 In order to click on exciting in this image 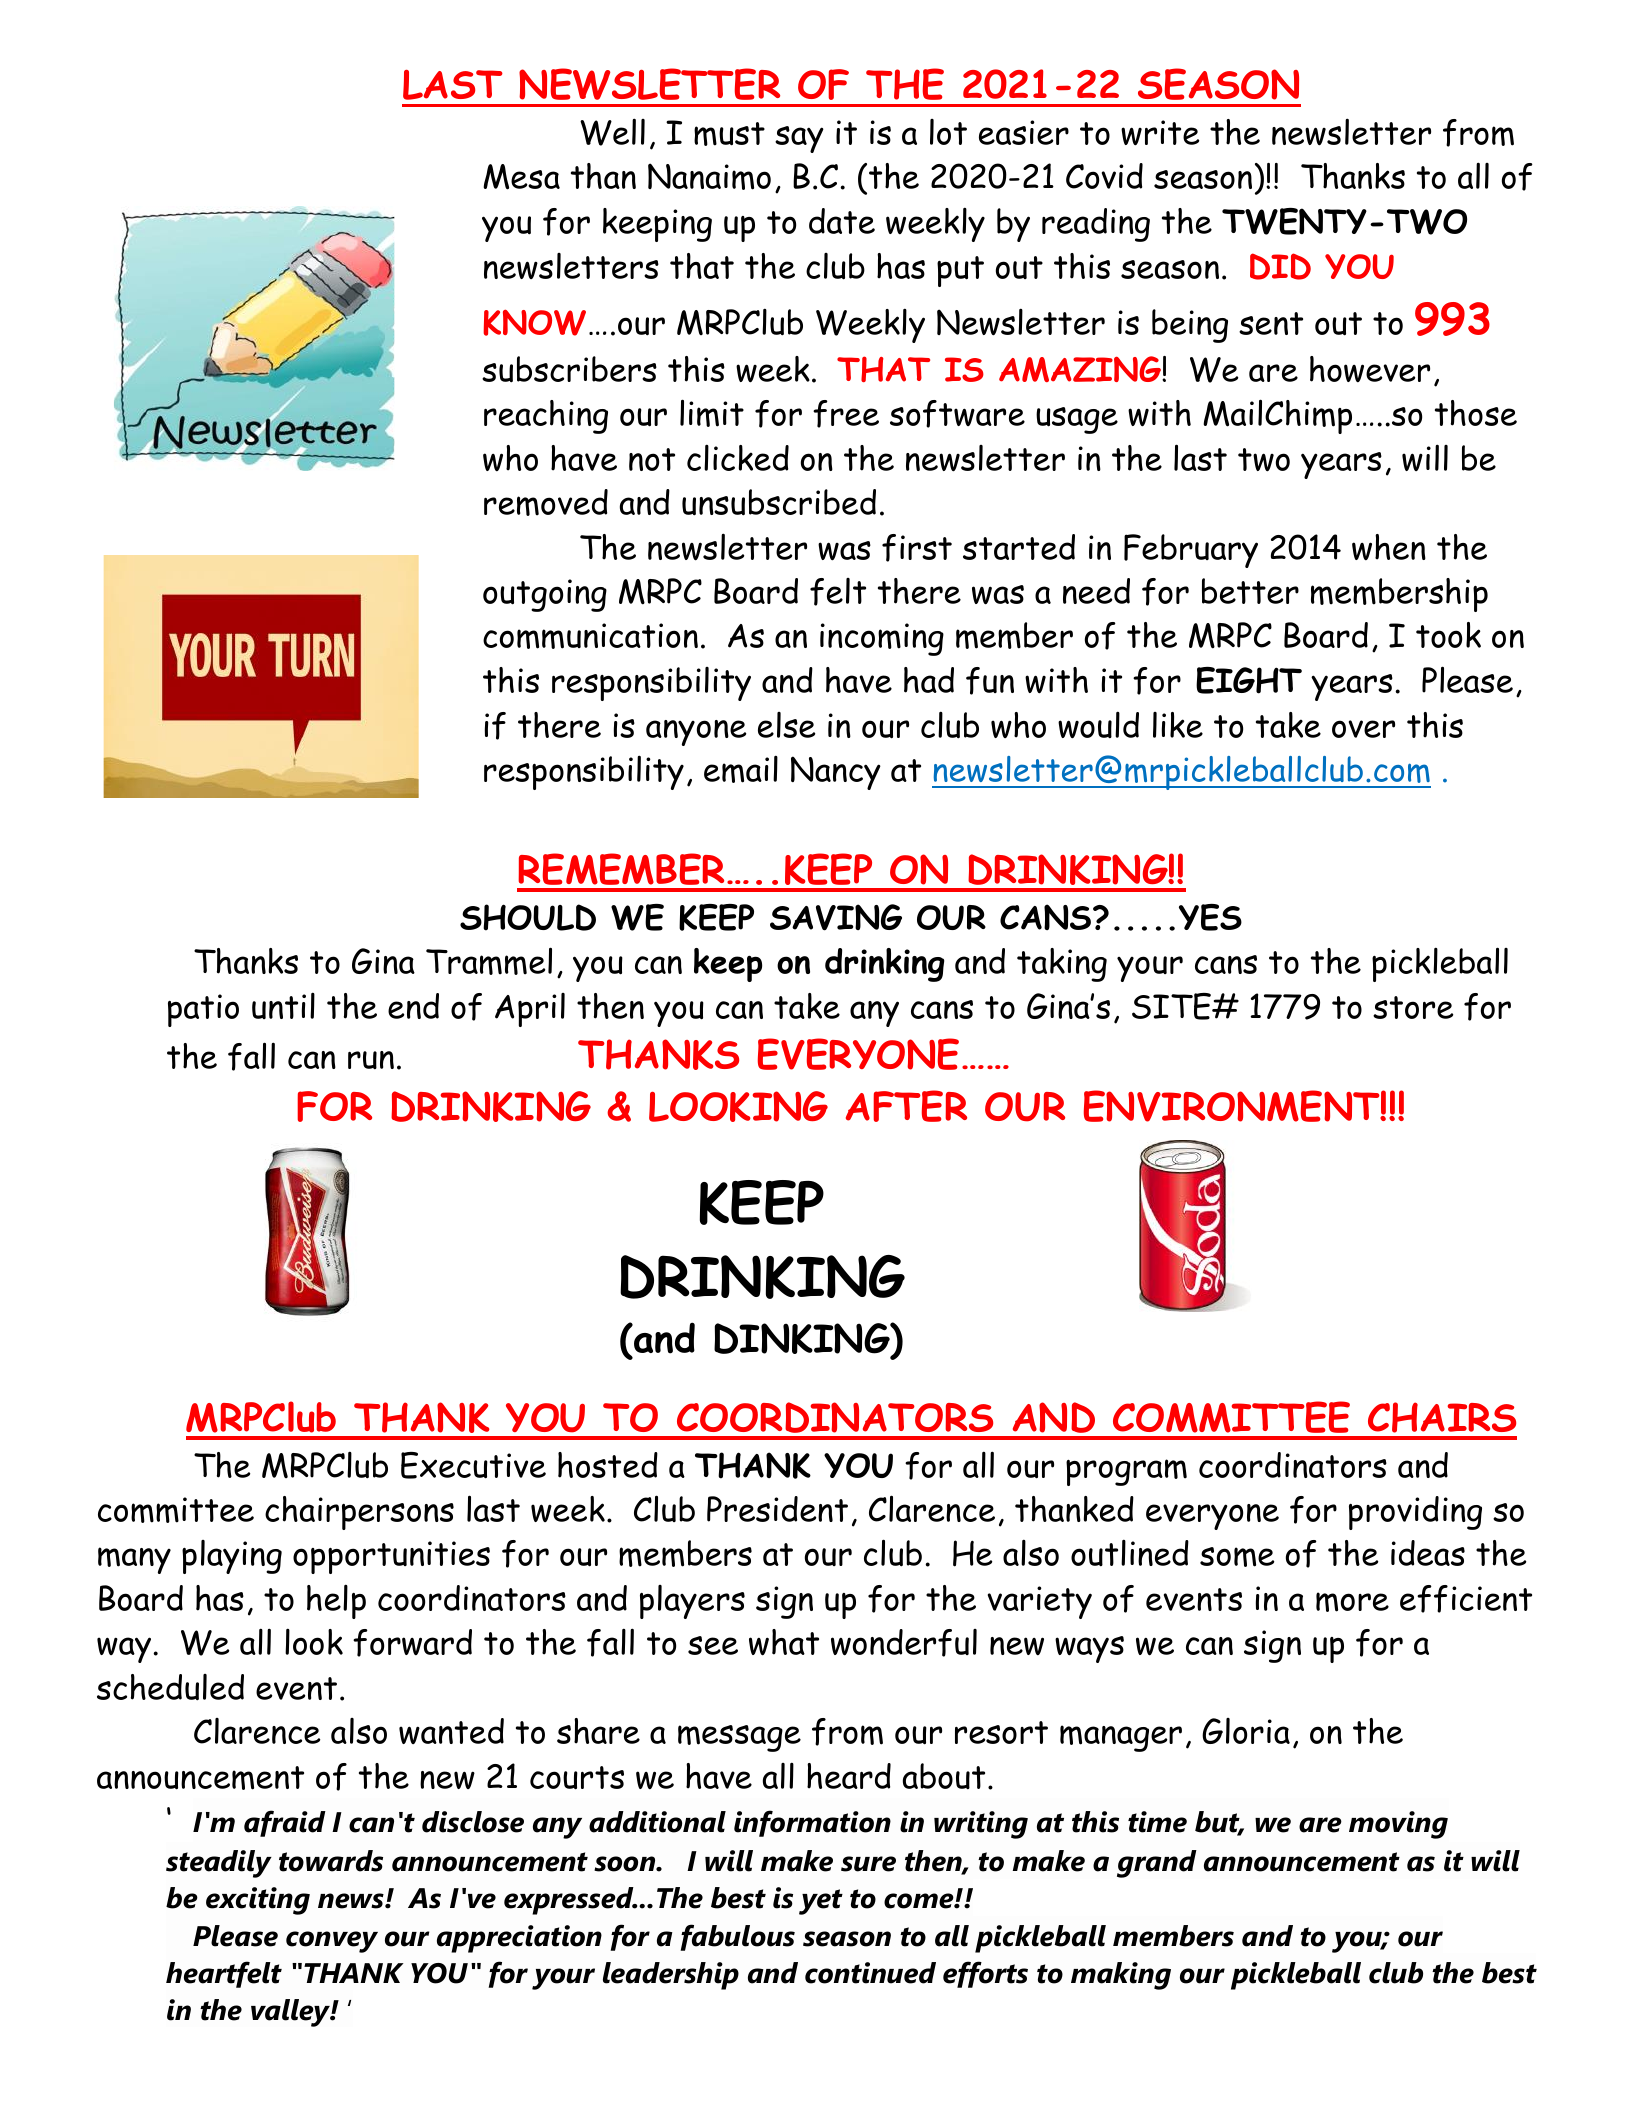, I will do `click(258, 1901)`.
